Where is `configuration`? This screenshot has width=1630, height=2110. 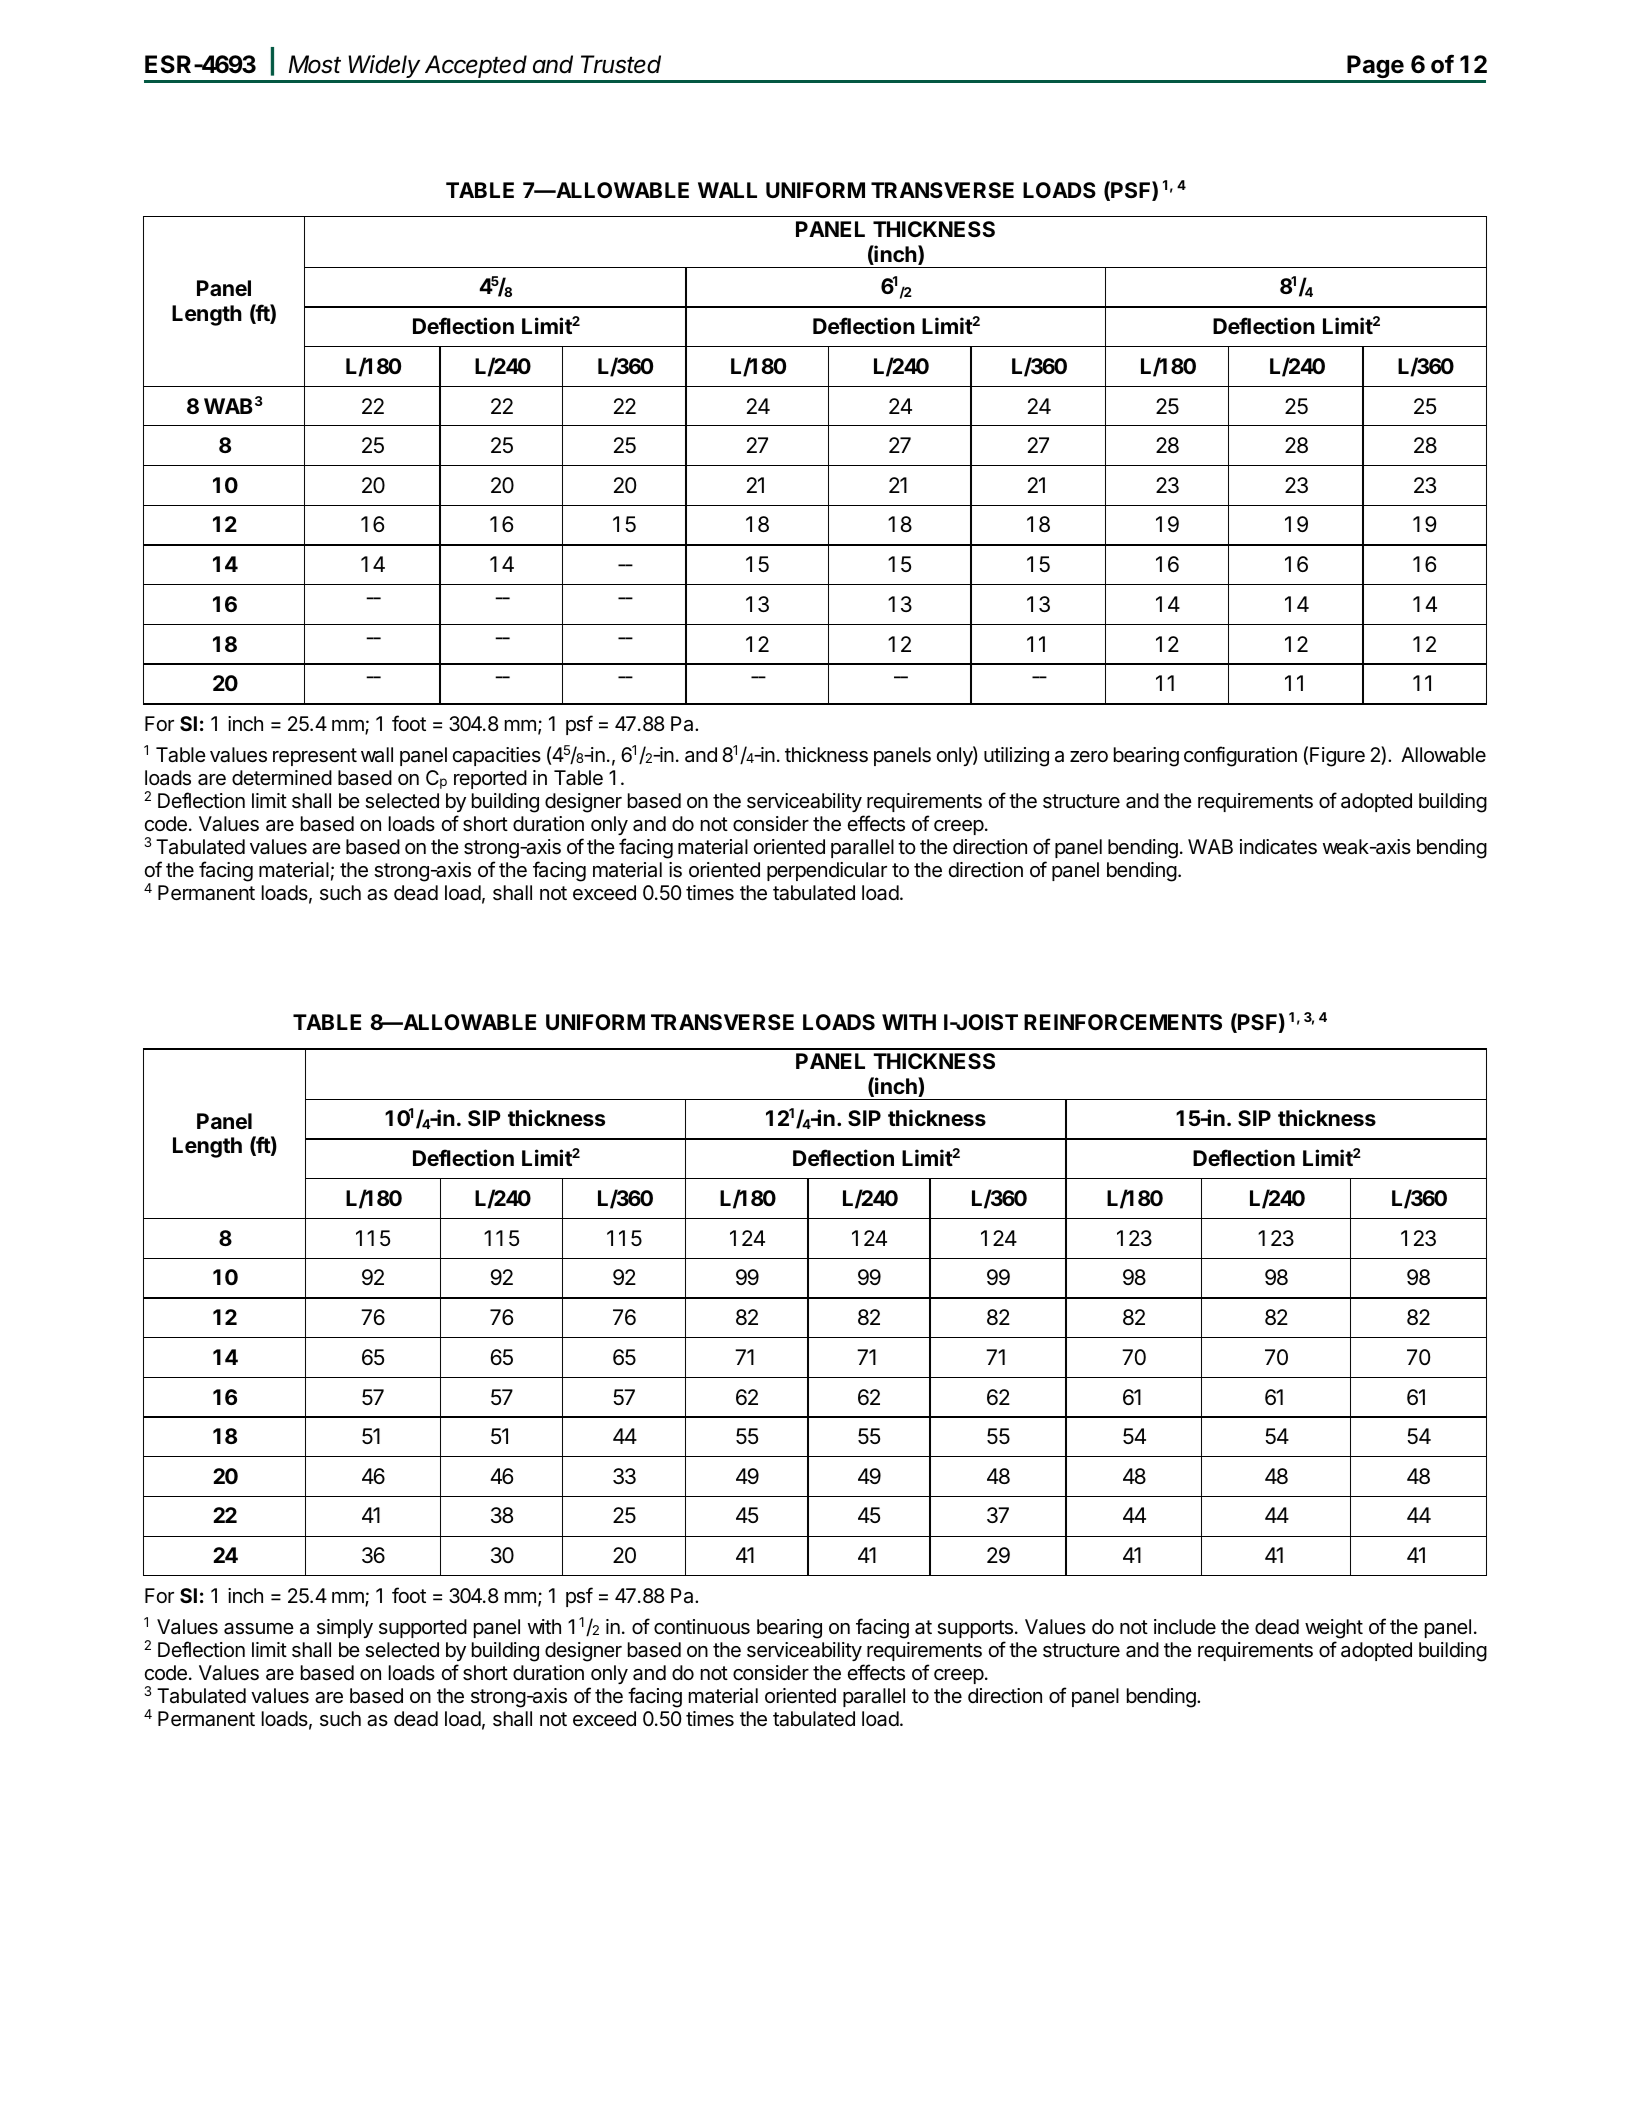 configuration is located at coordinates (1240, 756).
